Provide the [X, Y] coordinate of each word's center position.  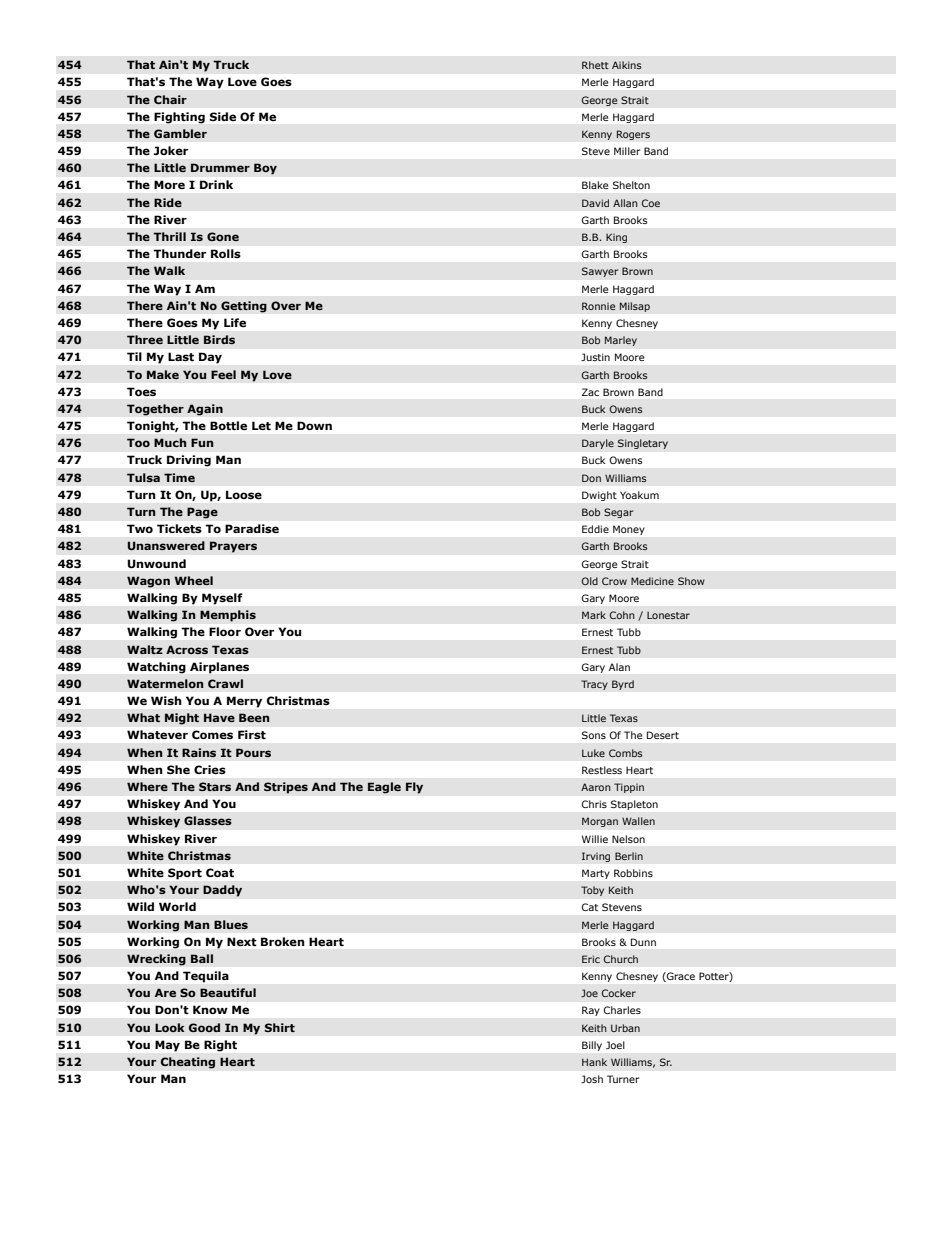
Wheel [193, 580]
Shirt [280, 1027]
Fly [414, 788]
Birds [219, 339]
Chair [170, 99]
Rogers [633, 135]
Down [314, 425]
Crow [614, 581]
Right [220, 1046]
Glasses [208, 820]
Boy [265, 169]
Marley [620, 341]
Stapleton [634, 805]
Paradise [252, 528]
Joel [615, 1045]
